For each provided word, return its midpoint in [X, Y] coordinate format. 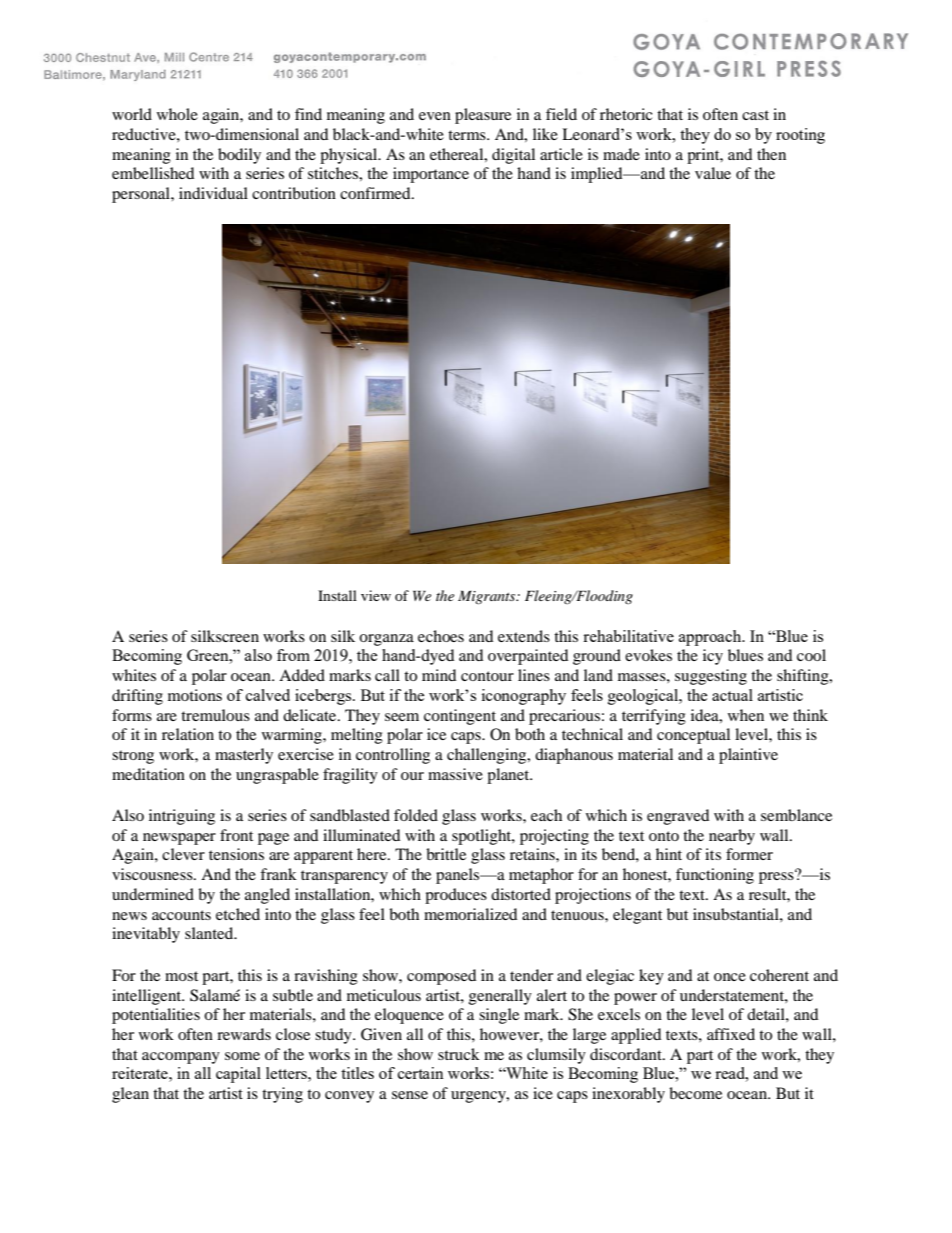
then [771, 154]
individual [213, 193]
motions [195, 695]
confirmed [376, 193]
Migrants [488, 597]
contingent [460, 717]
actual [732, 695]
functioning [715, 876]
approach [711, 638]
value [713, 173]
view [376, 595]
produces [456, 896]
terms [468, 135]
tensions [236, 854]
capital [238, 1075]
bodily [239, 156]
